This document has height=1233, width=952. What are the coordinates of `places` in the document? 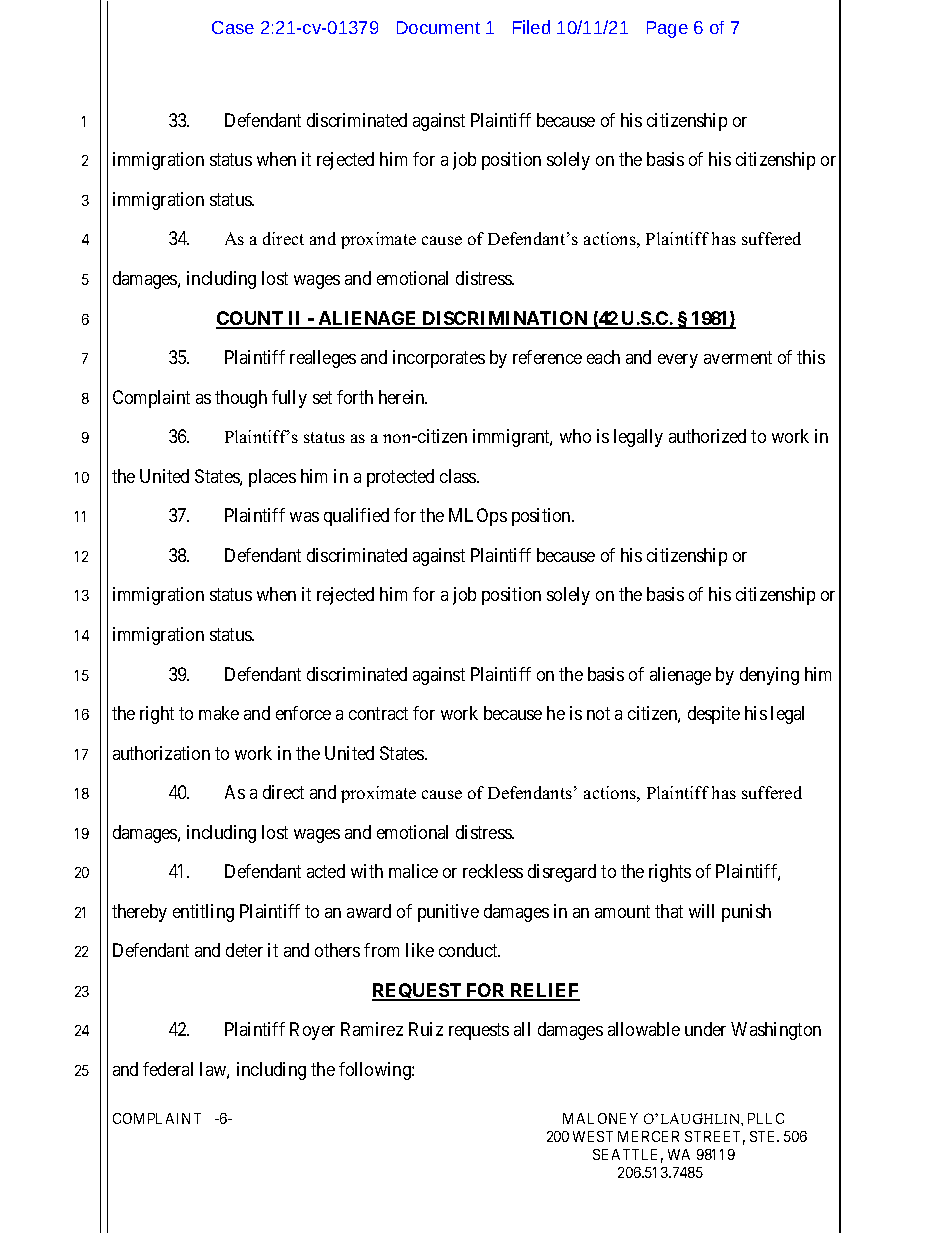 It's located at (272, 478).
